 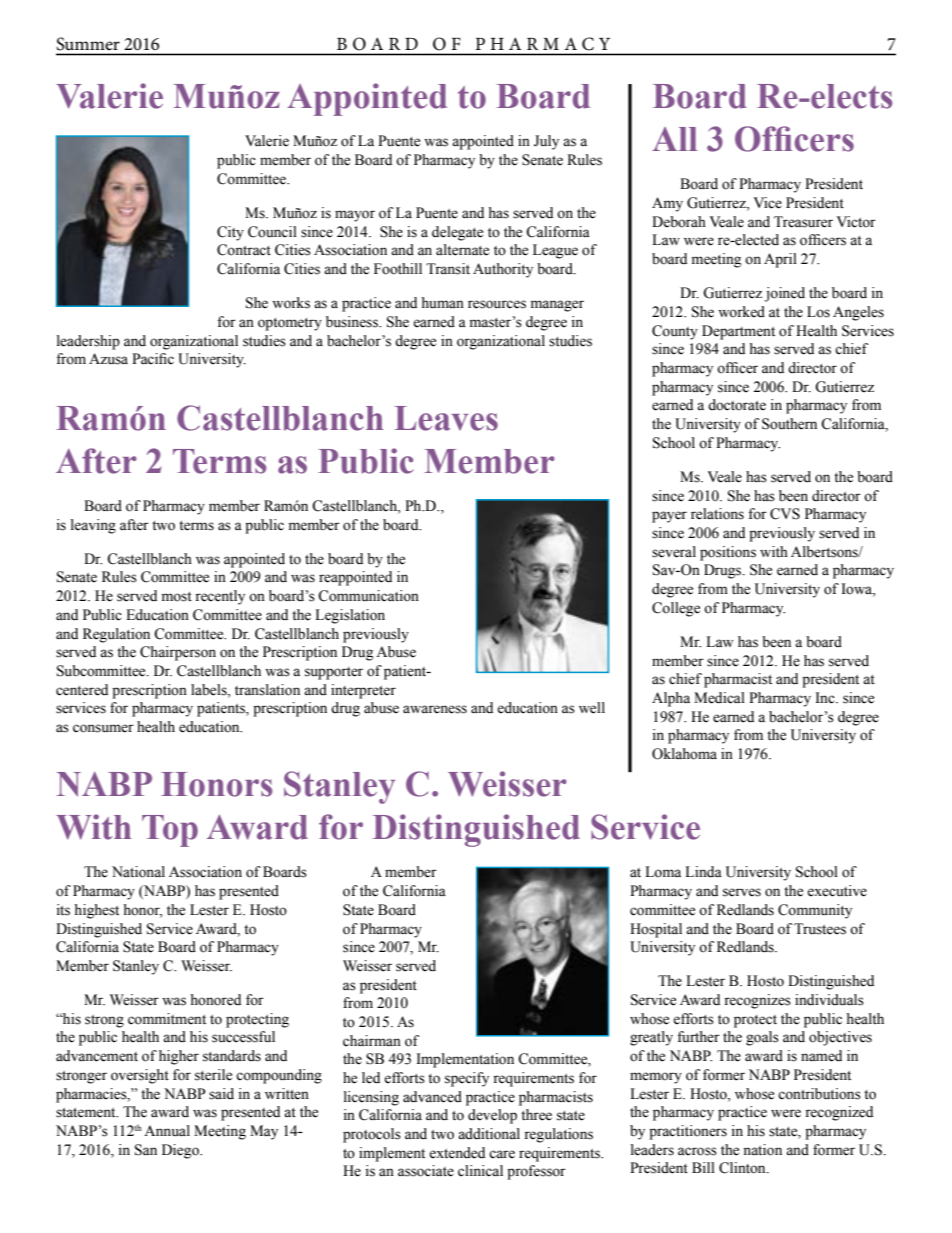 What do you see at coordinates (684, 754) in the document?
I see `Oklahoma` at bounding box center [684, 754].
